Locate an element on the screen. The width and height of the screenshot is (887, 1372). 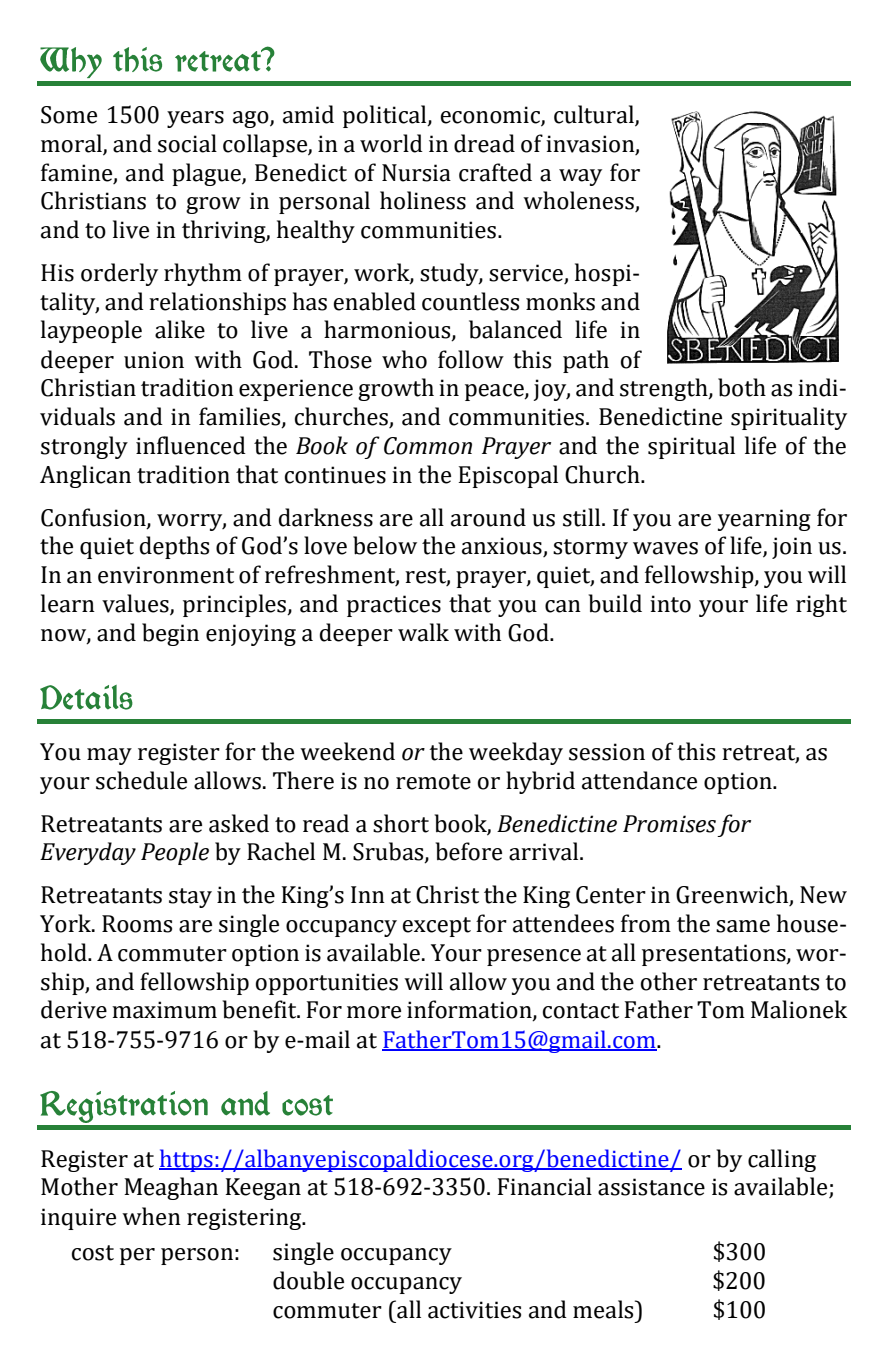
activities is located at coordinates (474, 1310).
